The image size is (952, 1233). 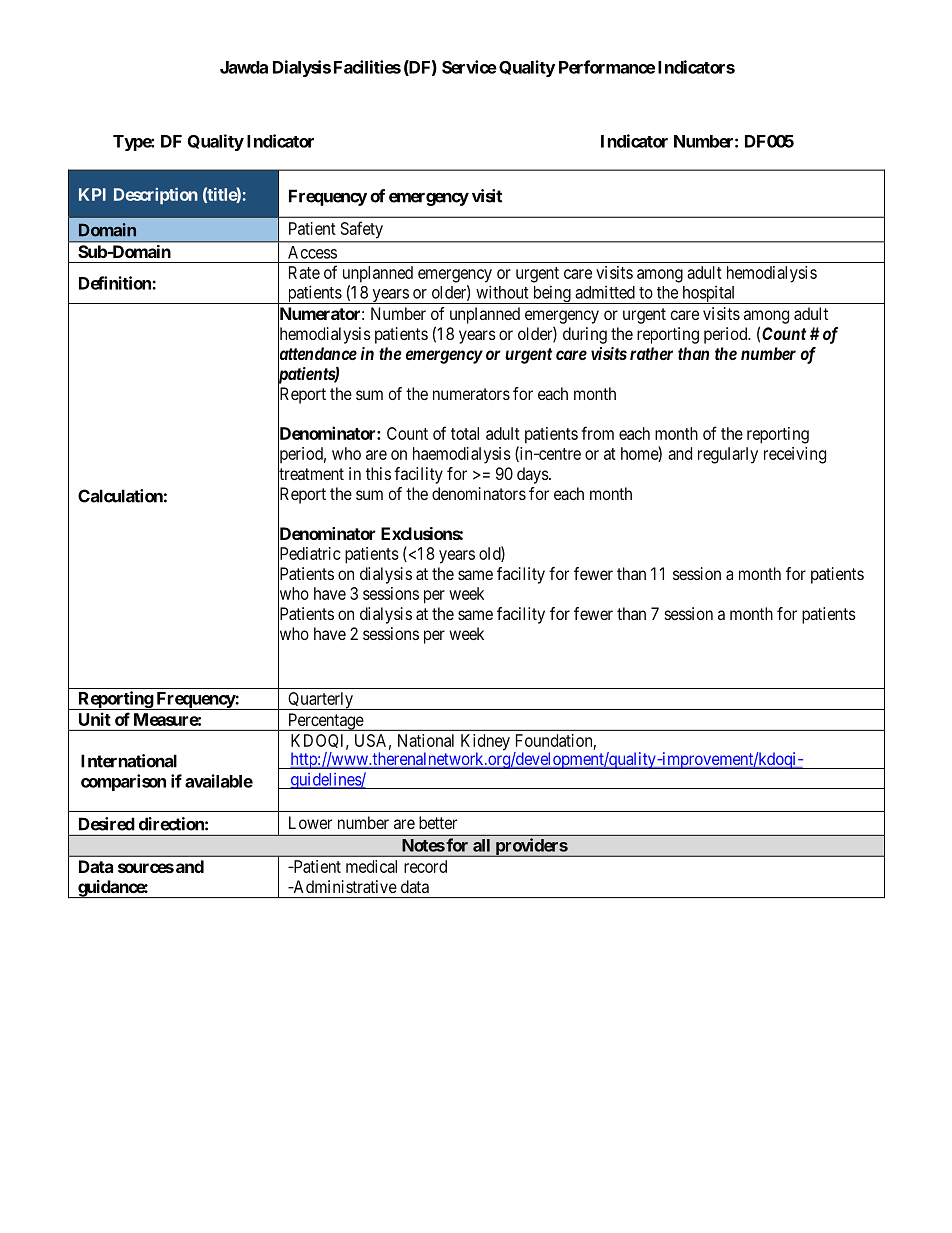 What do you see at coordinates (378, 473) in the screenshot?
I see `this` at bounding box center [378, 473].
